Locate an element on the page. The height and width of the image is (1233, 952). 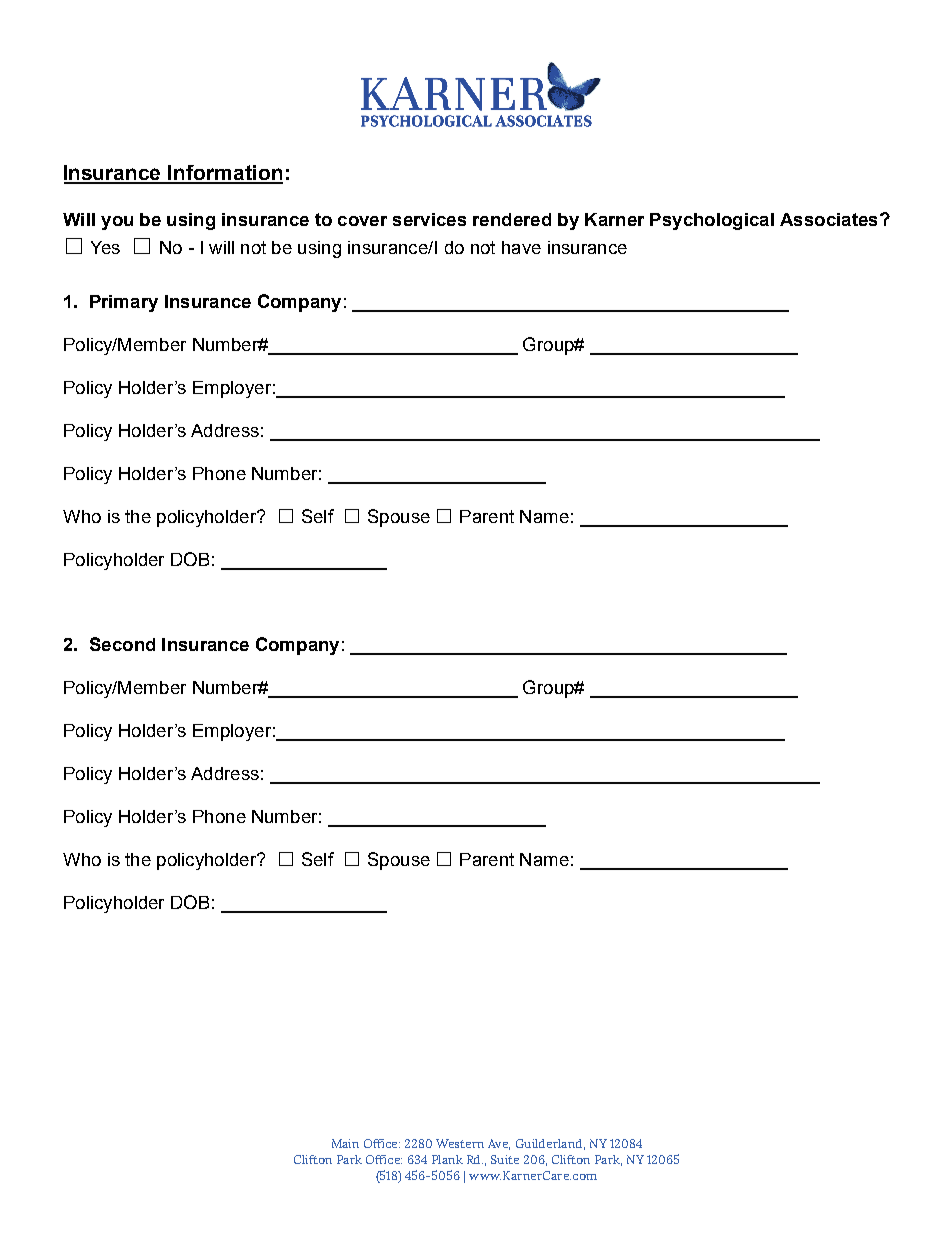
Second is located at coordinates (122, 644).
